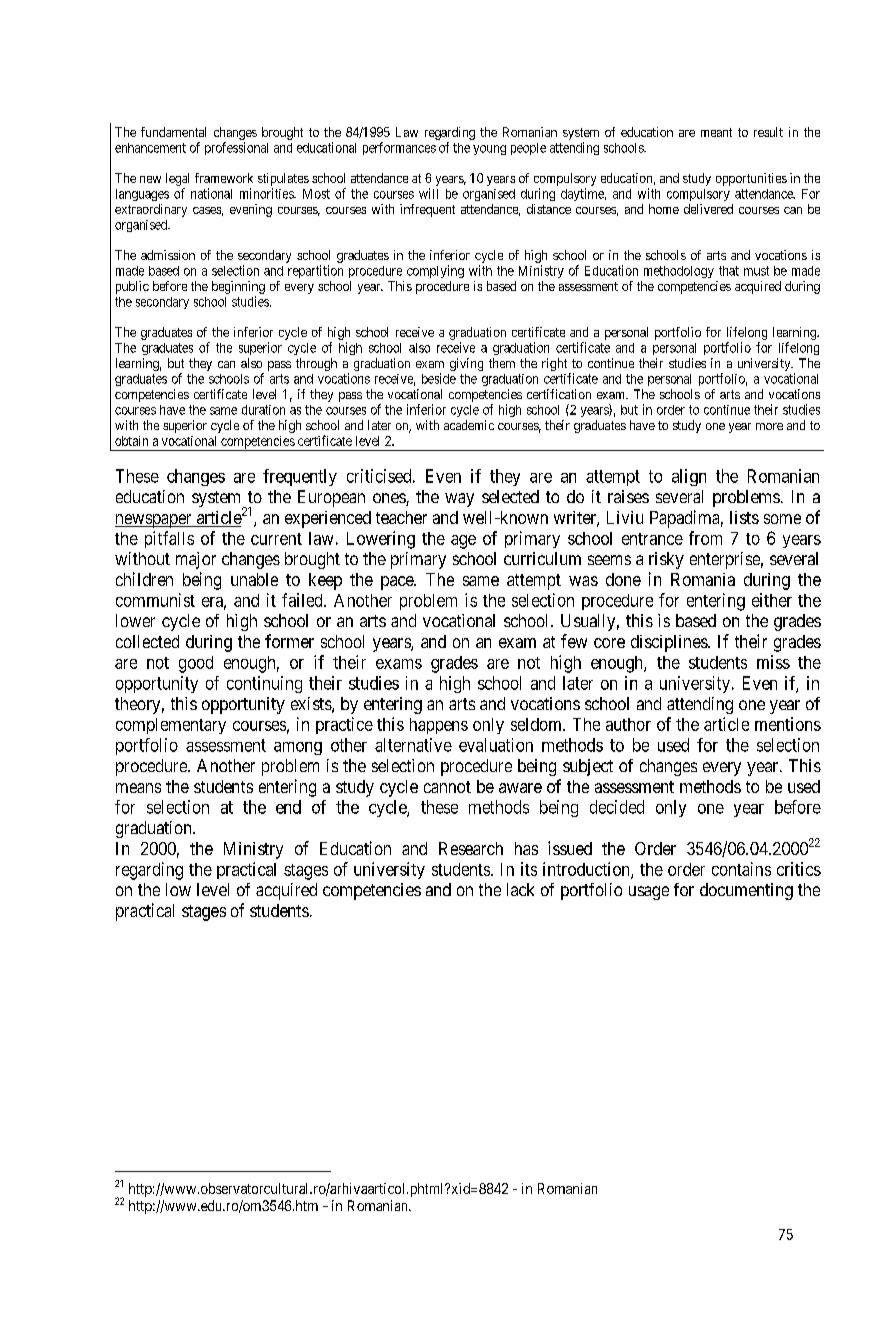  I want to click on newspaper, so click(154, 521).
